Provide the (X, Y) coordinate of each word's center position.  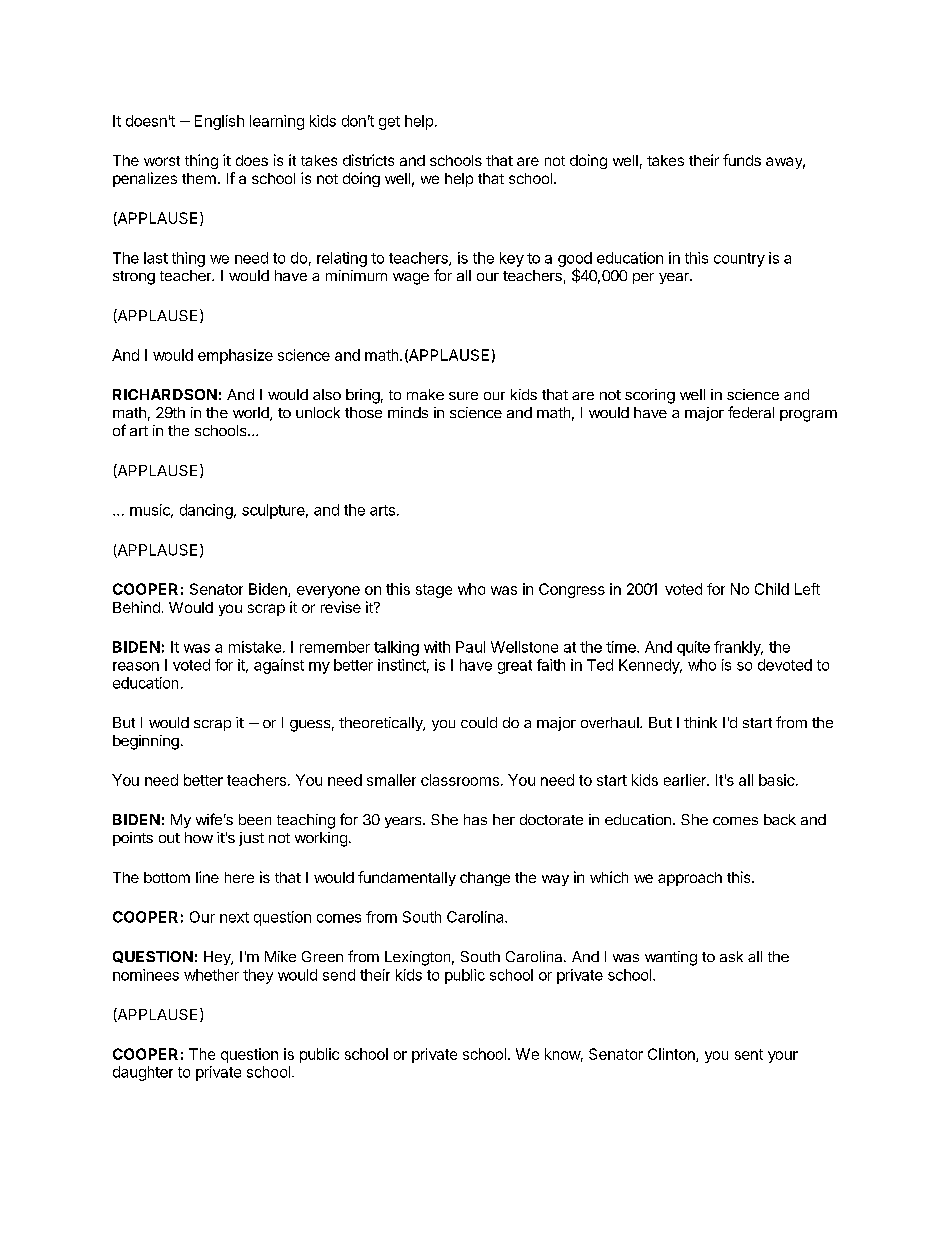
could (479, 722)
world (252, 414)
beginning (146, 742)
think (700, 722)
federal (751, 412)
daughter (143, 1073)
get (389, 123)
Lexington (417, 958)
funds (742, 160)
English (219, 122)
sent (749, 1054)
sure (463, 396)
